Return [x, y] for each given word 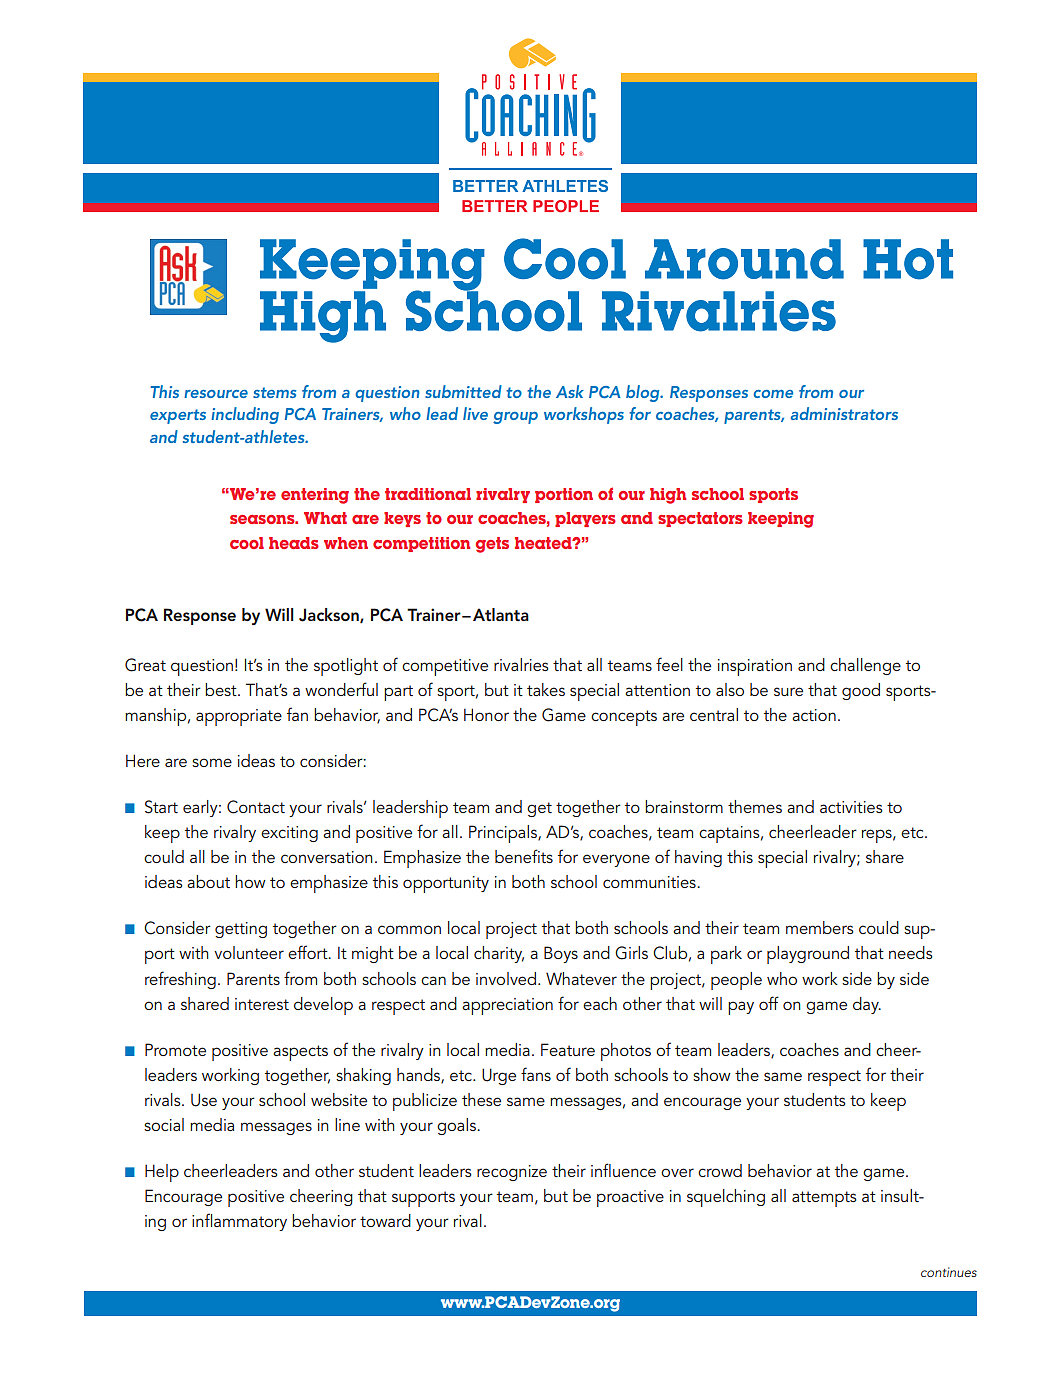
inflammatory [239, 1222]
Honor [486, 714]
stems [274, 392]
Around [744, 259]
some [212, 762]
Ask [570, 391]
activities [851, 807]
